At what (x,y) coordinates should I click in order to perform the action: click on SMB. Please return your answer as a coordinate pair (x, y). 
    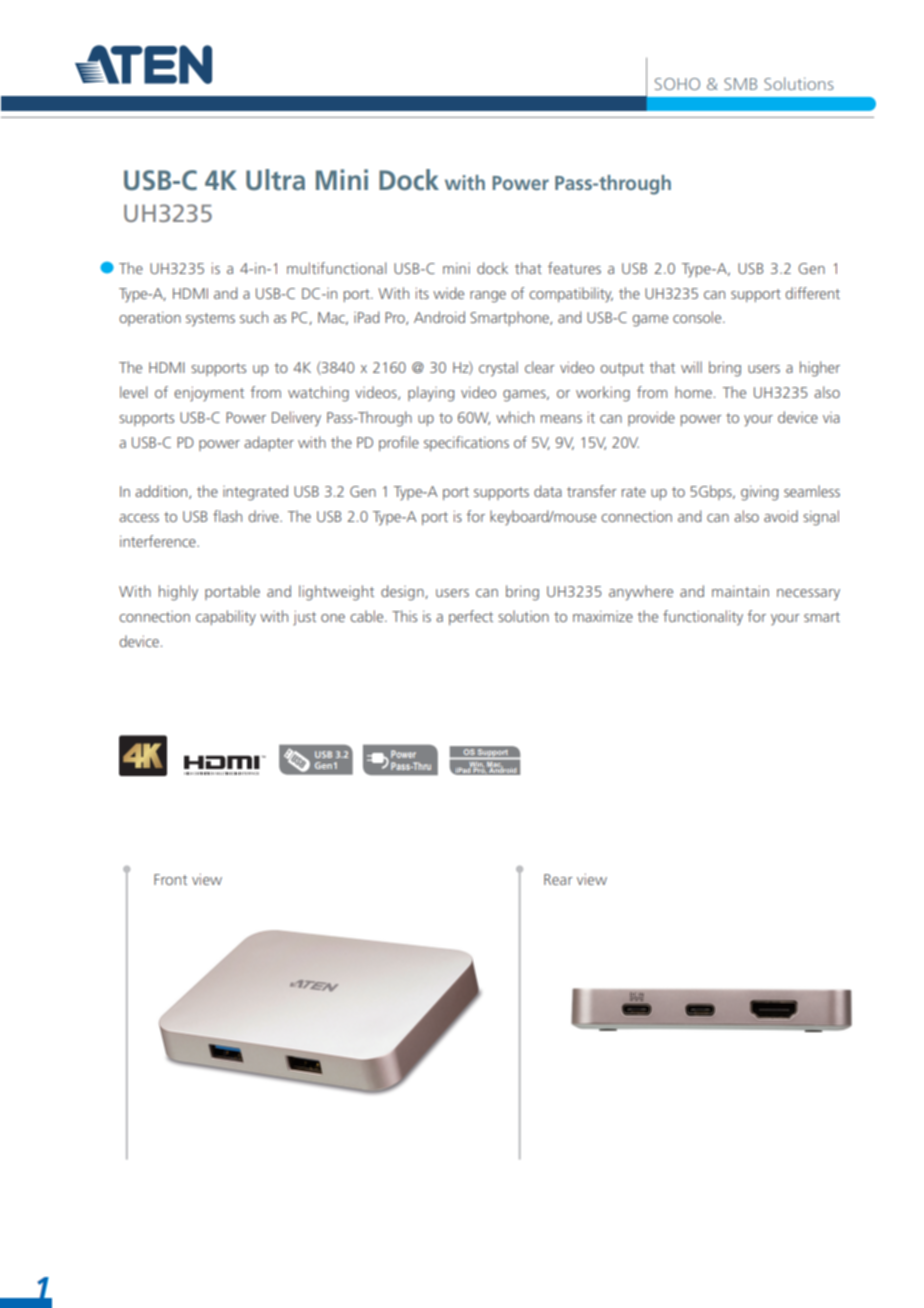
    Looking at the image, I should click on (740, 84).
